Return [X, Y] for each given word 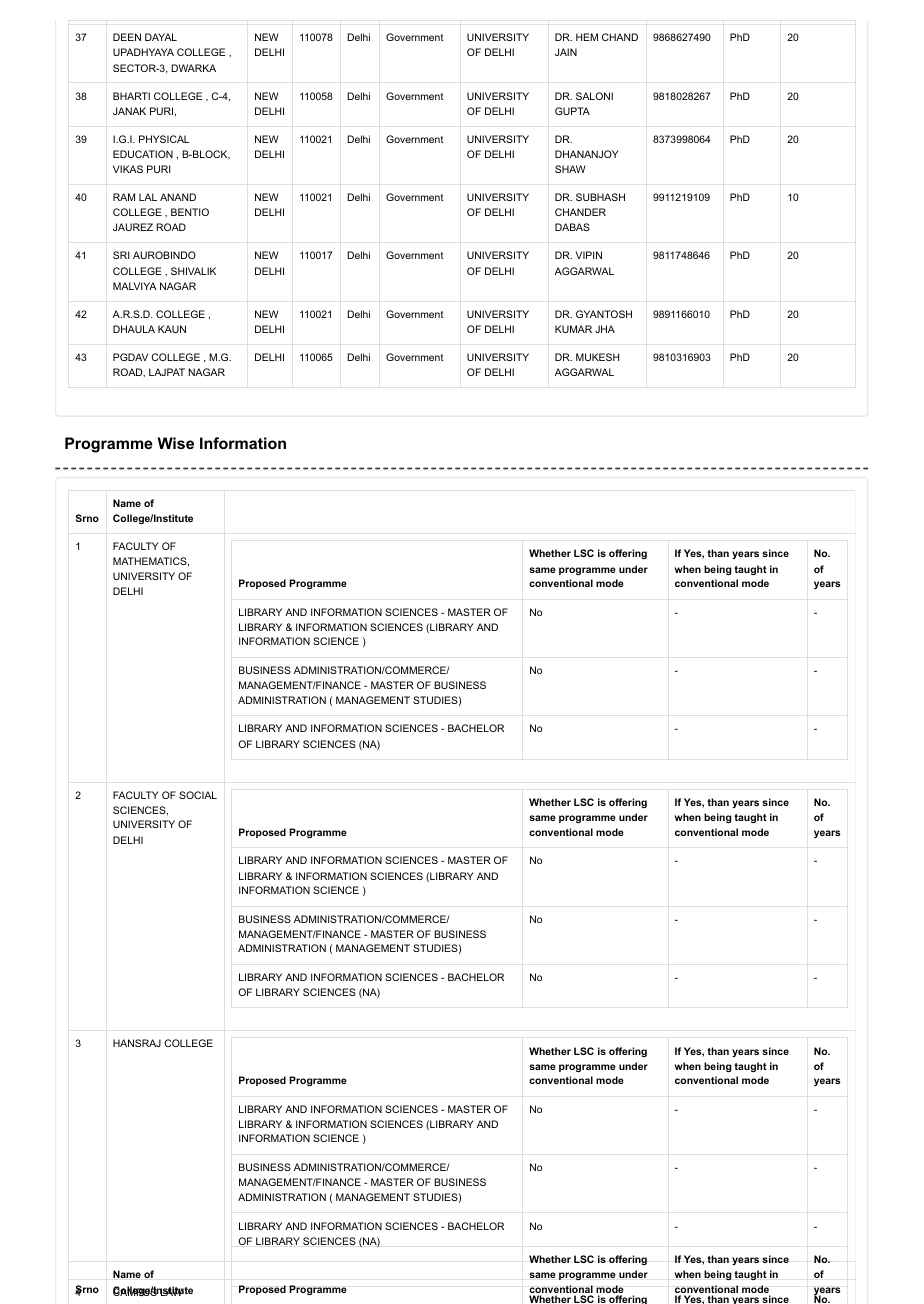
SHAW [570, 169]
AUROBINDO [164, 255]
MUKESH [597, 357]
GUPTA [572, 111]
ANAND [178, 197]
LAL [148, 197]
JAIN [566, 52]
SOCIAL [198, 795]
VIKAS [128, 169]
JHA [605, 329]
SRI [121, 255]
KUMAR [573, 329]
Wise [175, 443]
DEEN [127, 37]
